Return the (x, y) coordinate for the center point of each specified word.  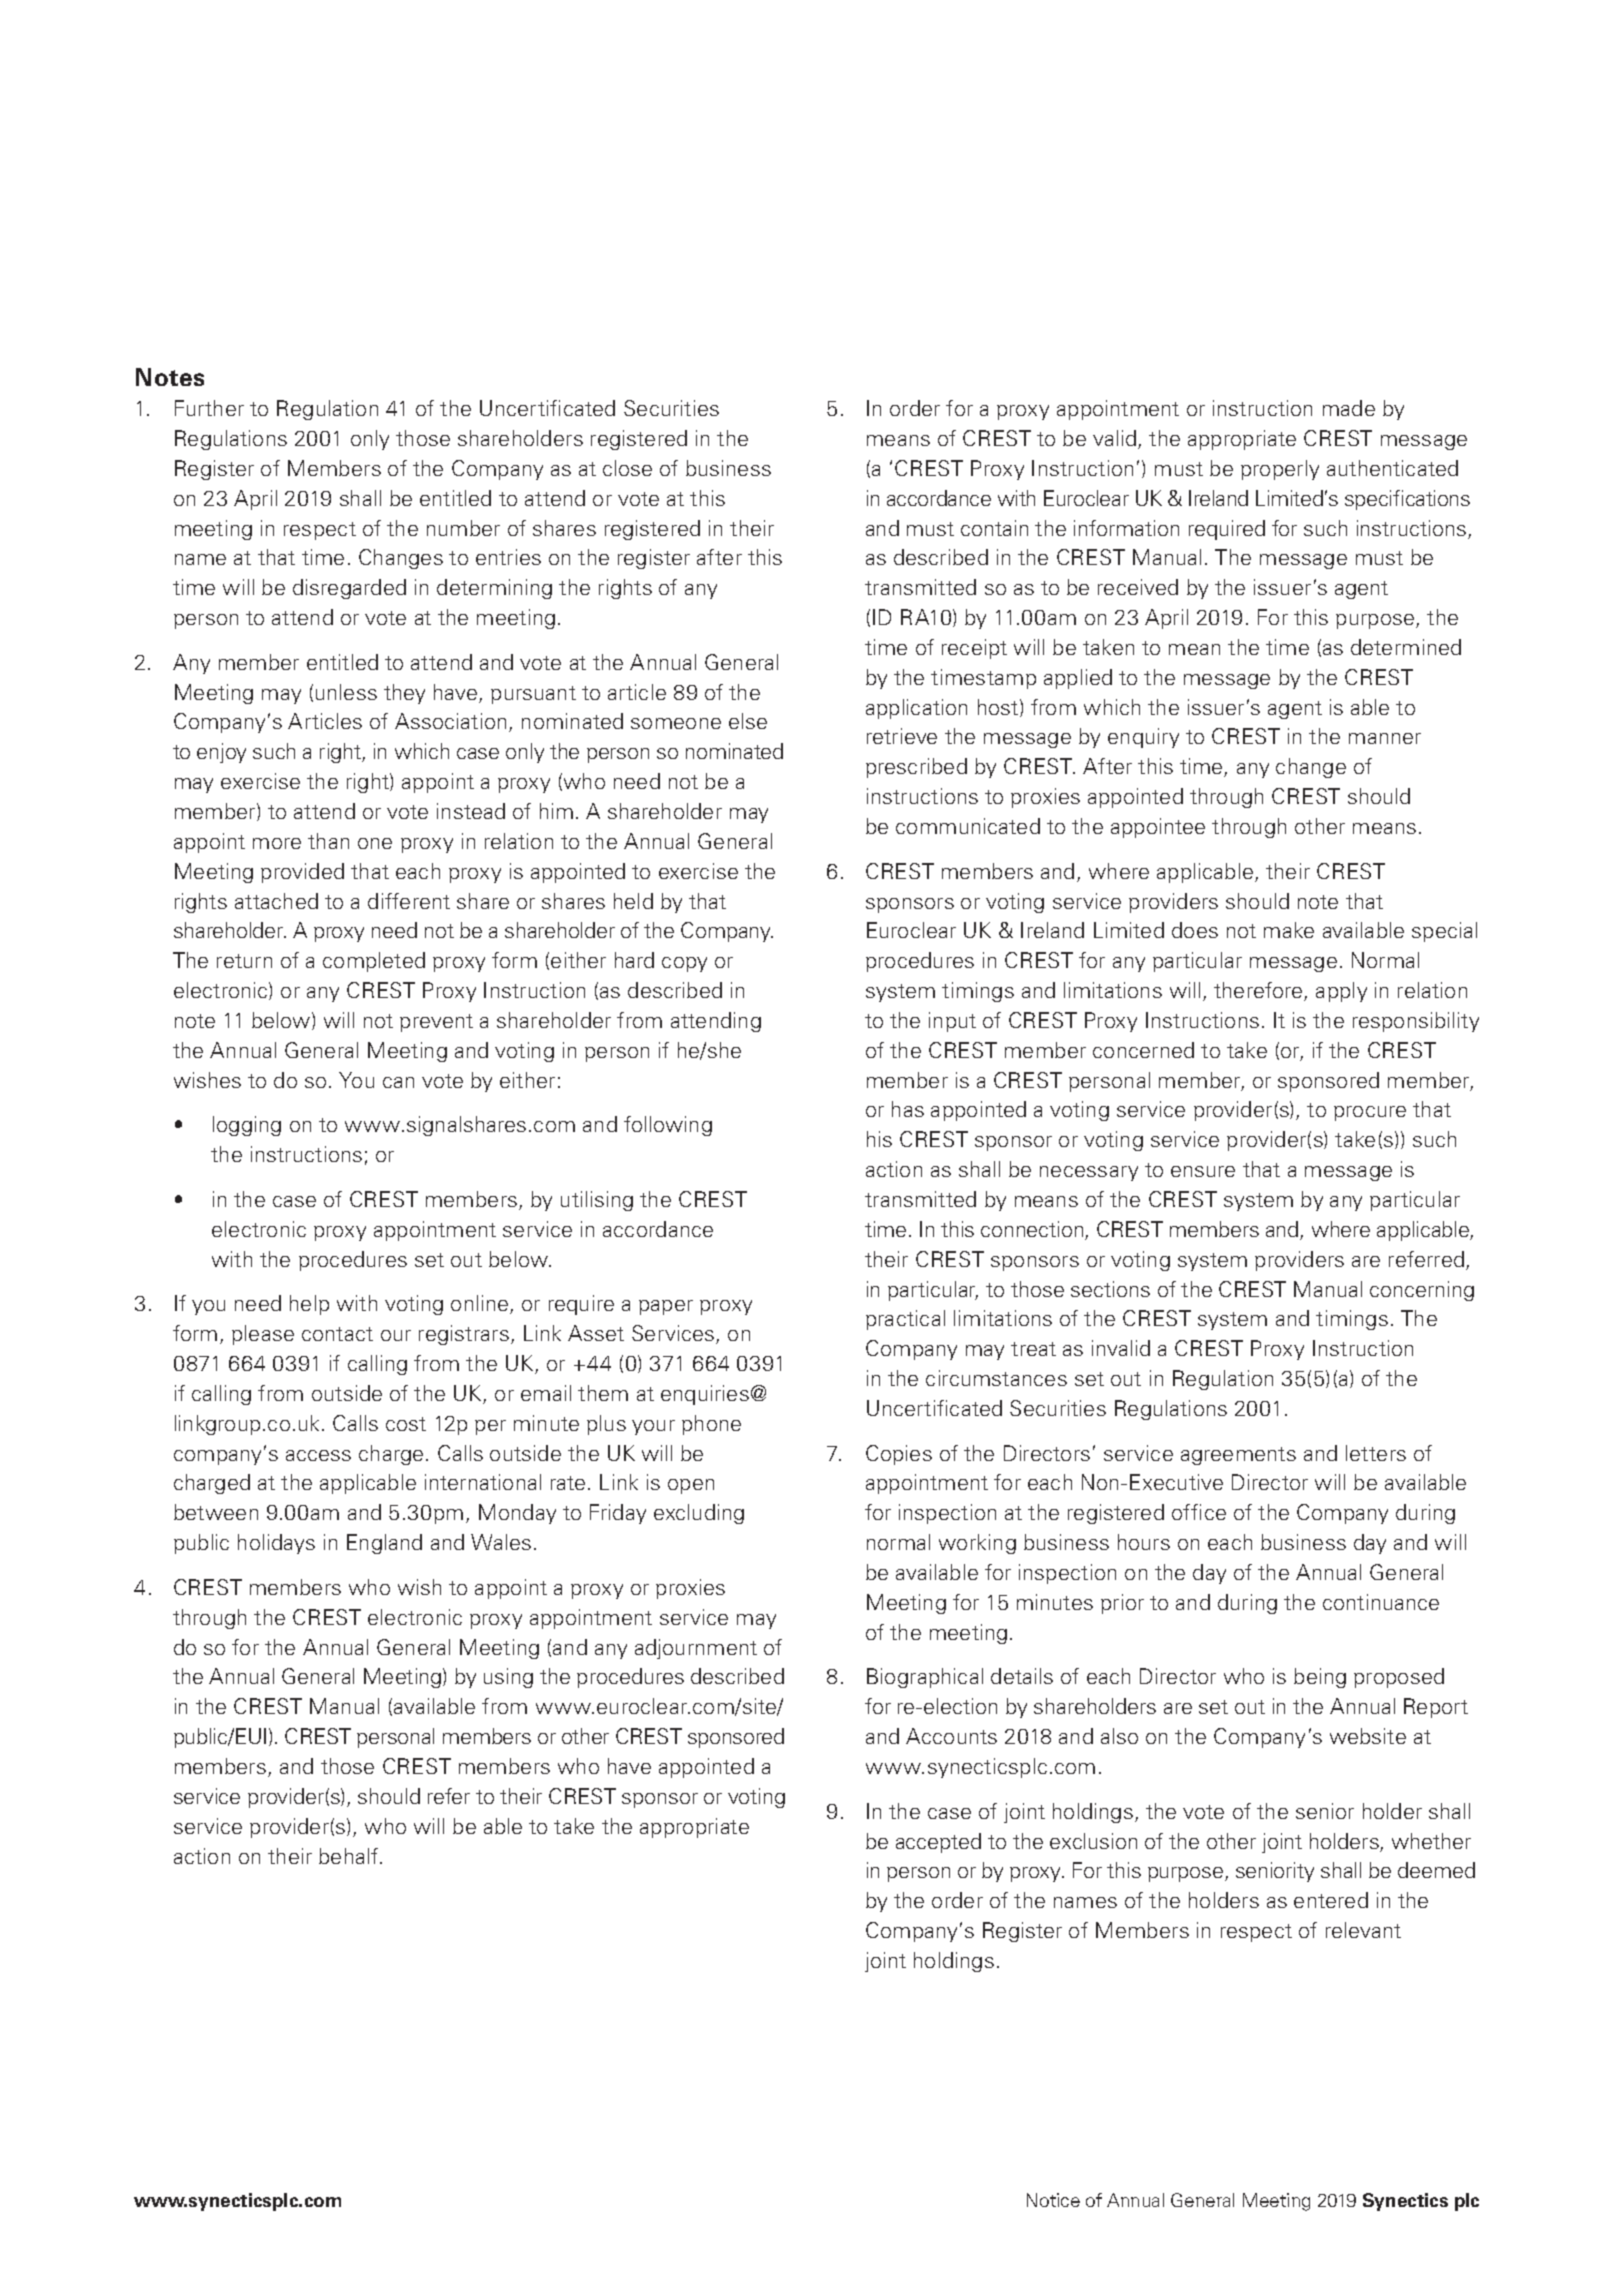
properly (1280, 470)
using (508, 1678)
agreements (1238, 1456)
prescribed (916, 768)
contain (994, 528)
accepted (938, 1843)
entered (1331, 1900)
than (328, 841)
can (398, 1082)
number (463, 528)
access (318, 1455)
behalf (350, 1856)
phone (711, 1425)
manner (1385, 738)
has (908, 1109)
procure (1370, 1113)
